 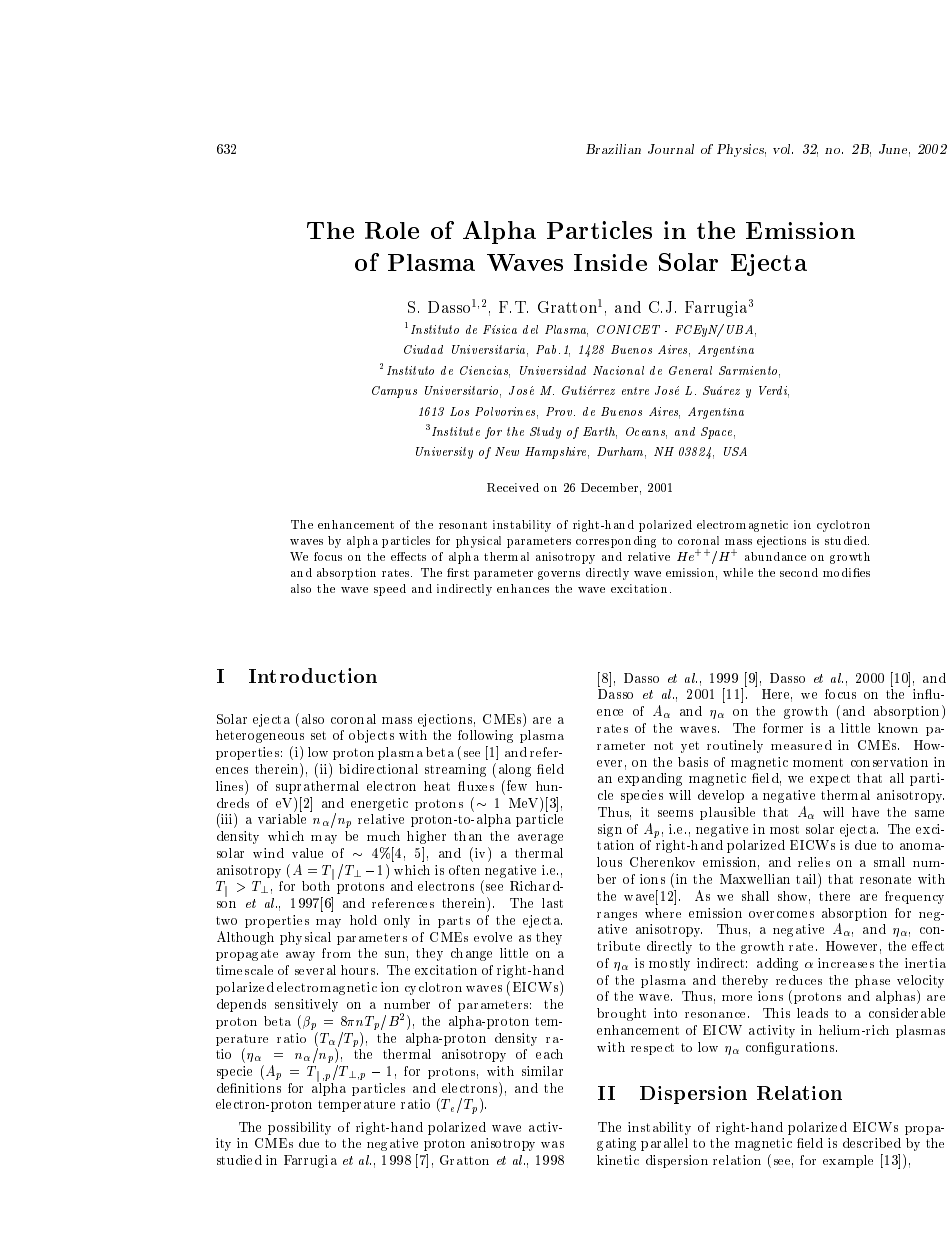 What do you see at coordinates (894, 150) in the image?
I see `June` at bounding box center [894, 150].
